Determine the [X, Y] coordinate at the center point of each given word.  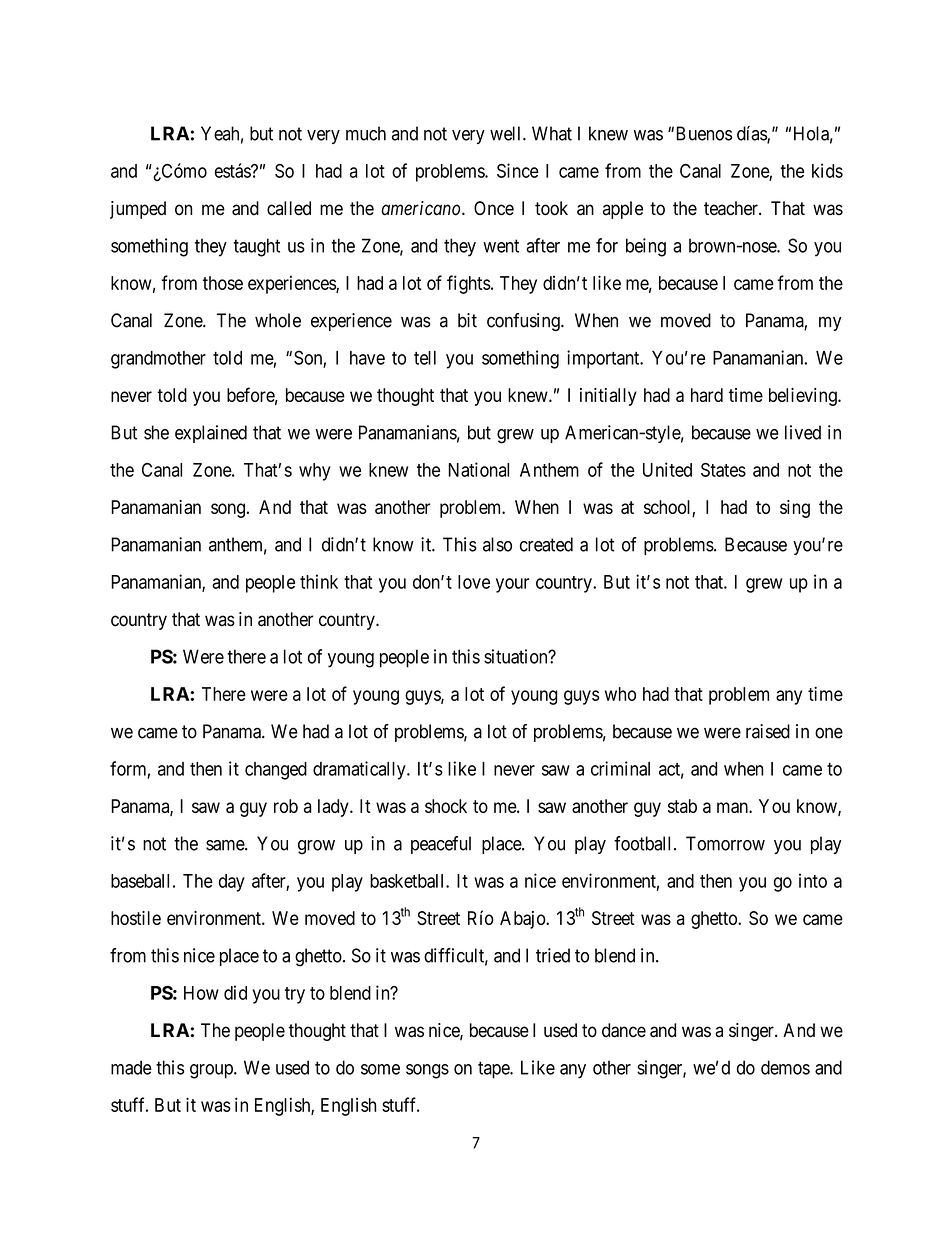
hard [707, 395]
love [474, 582]
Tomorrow [725, 843]
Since [518, 170]
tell [425, 358]
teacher [732, 208]
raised [768, 731]
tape [494, 1070]
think [319, 581]
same [226, 845]
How [201, 993]
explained [211, 434]
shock [446, 806]
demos [785, 1067]
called [289, 208]
